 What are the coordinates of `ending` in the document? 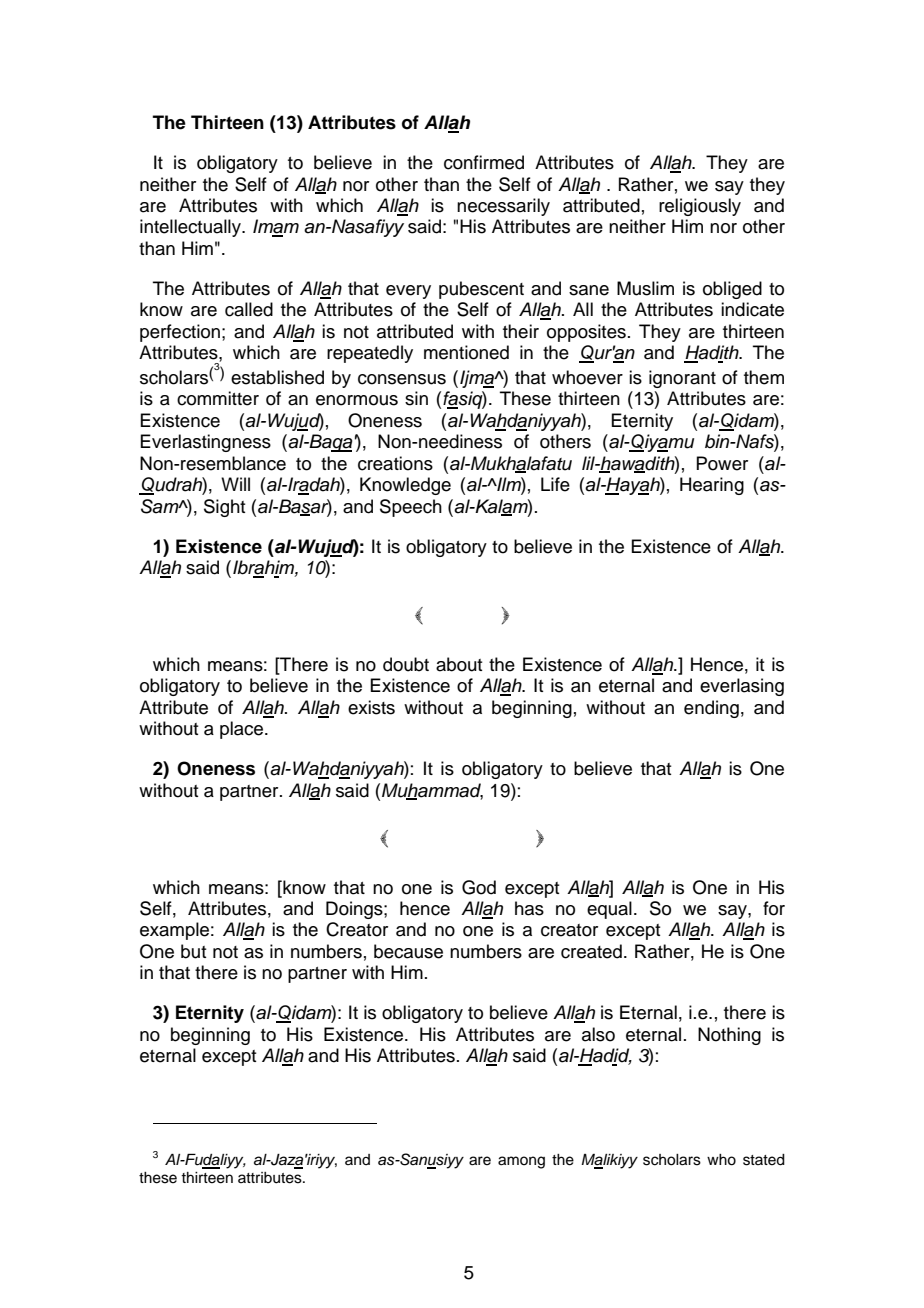 It's located at (711, 709).
